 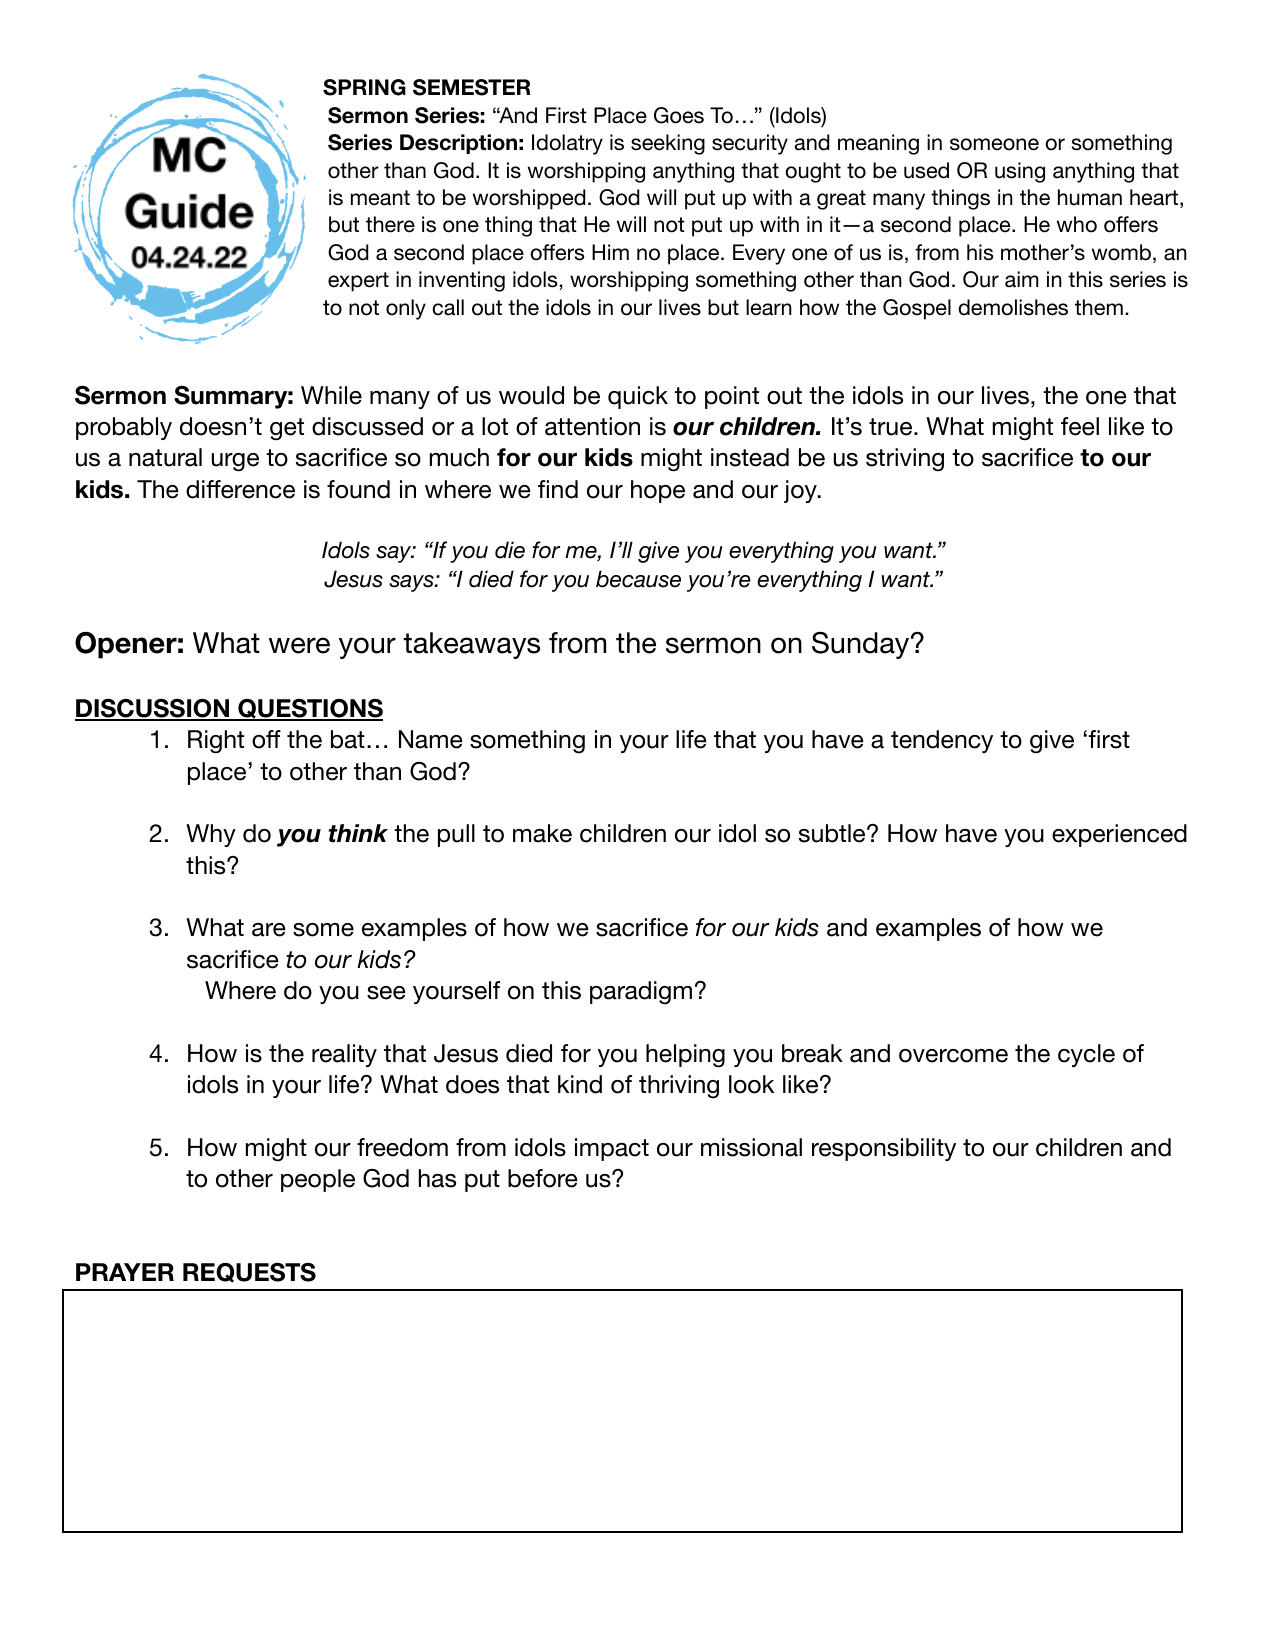 What do you see at coordinates (1119, 835) in the screenshot?
I see `experienced` at bounding box center [1119, 835].
